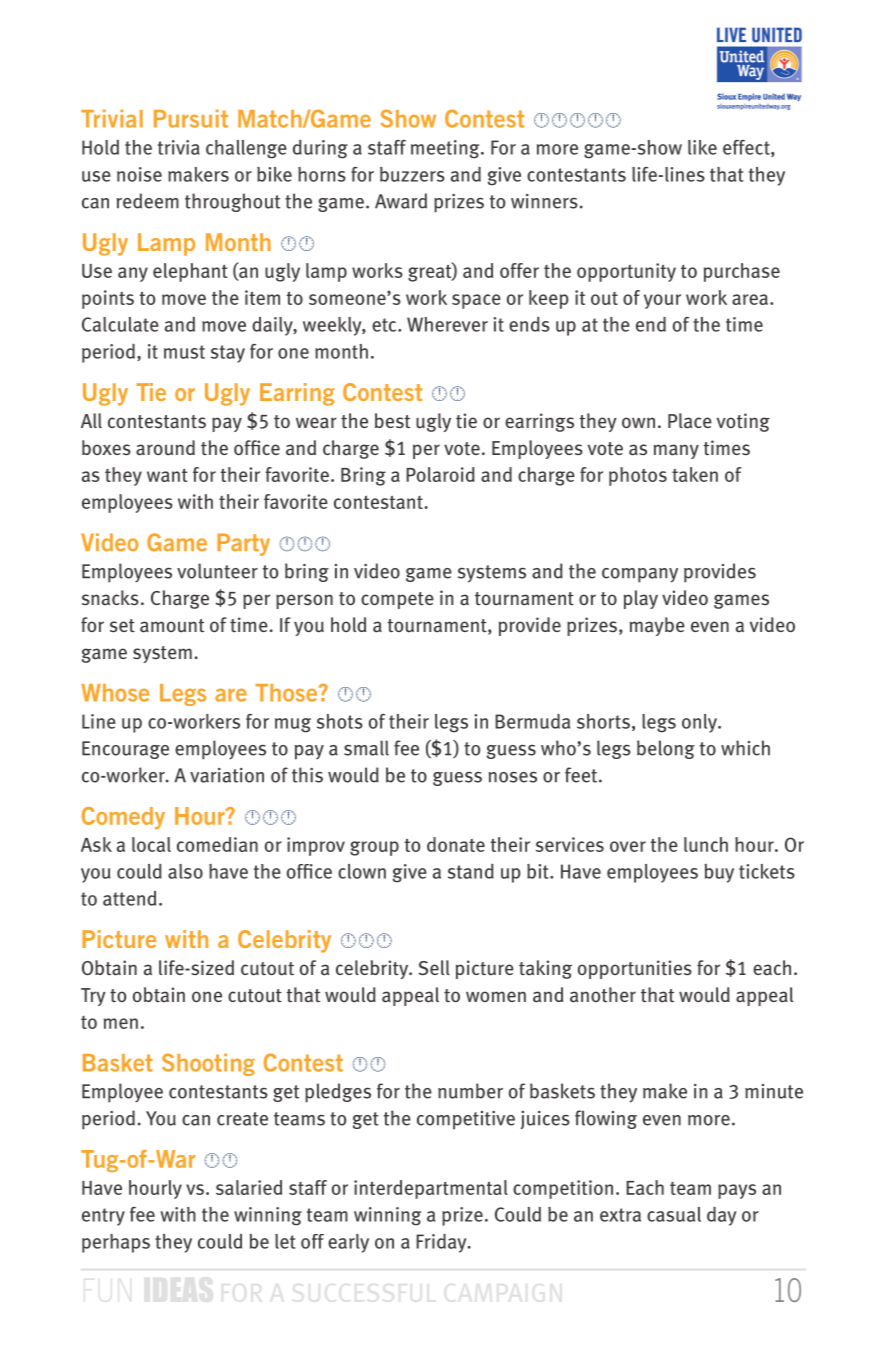 The width and height of the screenshot is (887, 1372). Describe the element at coordinates (249, 1187) in the screenshot. I see `salaried` at that location.
